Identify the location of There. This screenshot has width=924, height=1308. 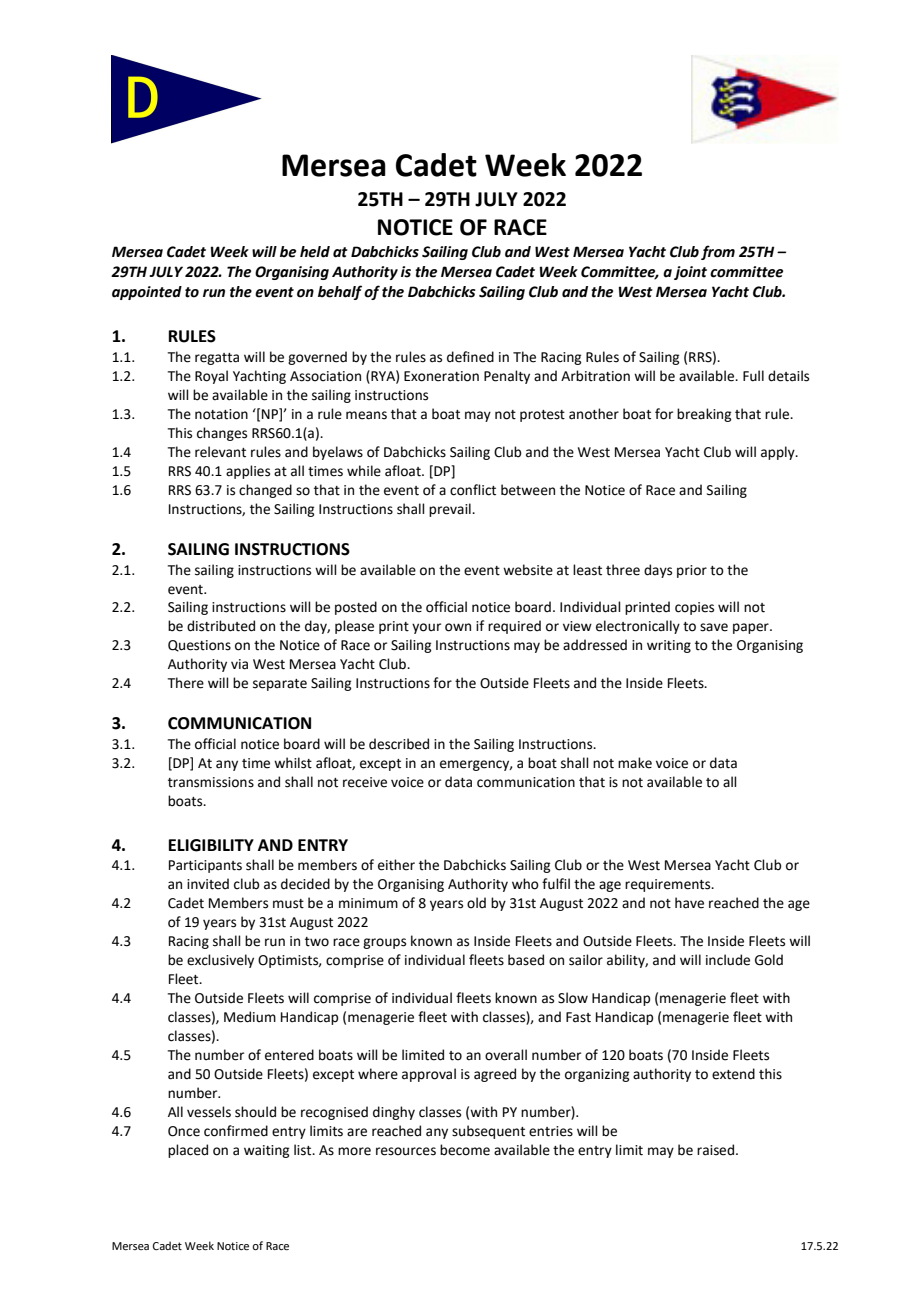
(186, 683).
